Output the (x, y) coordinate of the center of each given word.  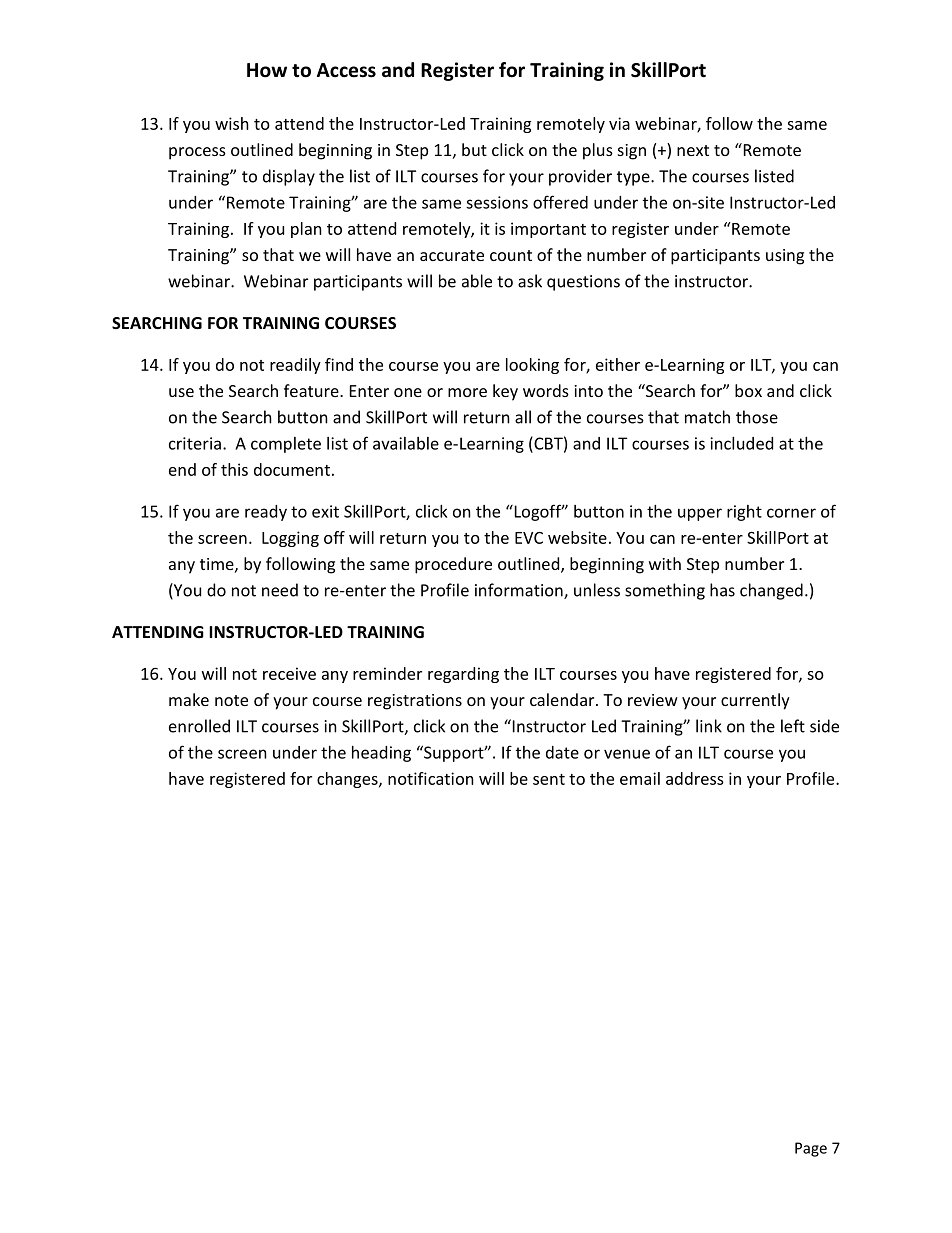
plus (598, 151)
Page (811, 1149)
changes (348, 780)
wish (232, 123)
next (693, 150)
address (695, 778)
